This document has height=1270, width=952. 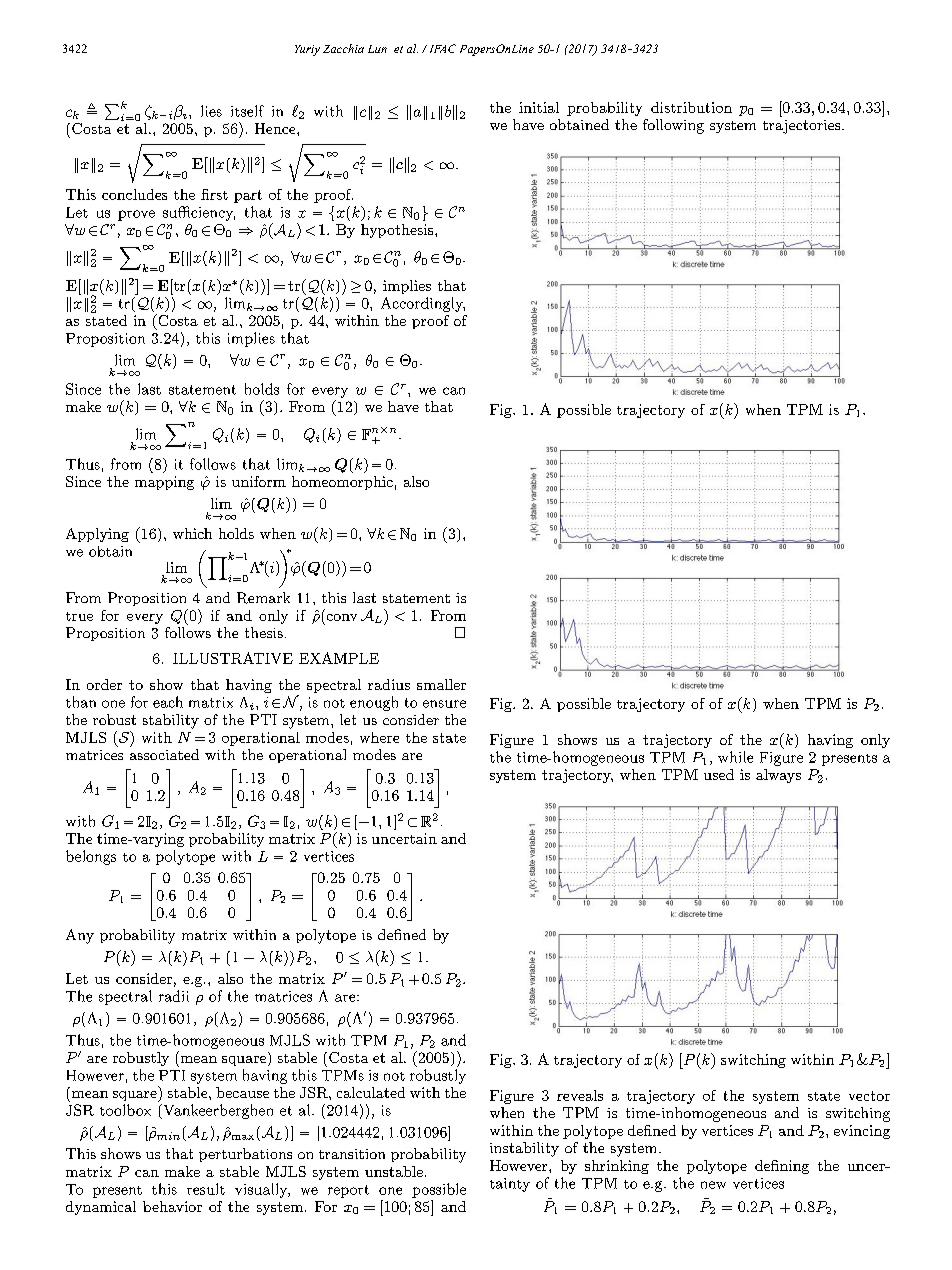 What do you see at coordinates (379, 737) in the document?
I see `where` at bounding box center [379, 737].
